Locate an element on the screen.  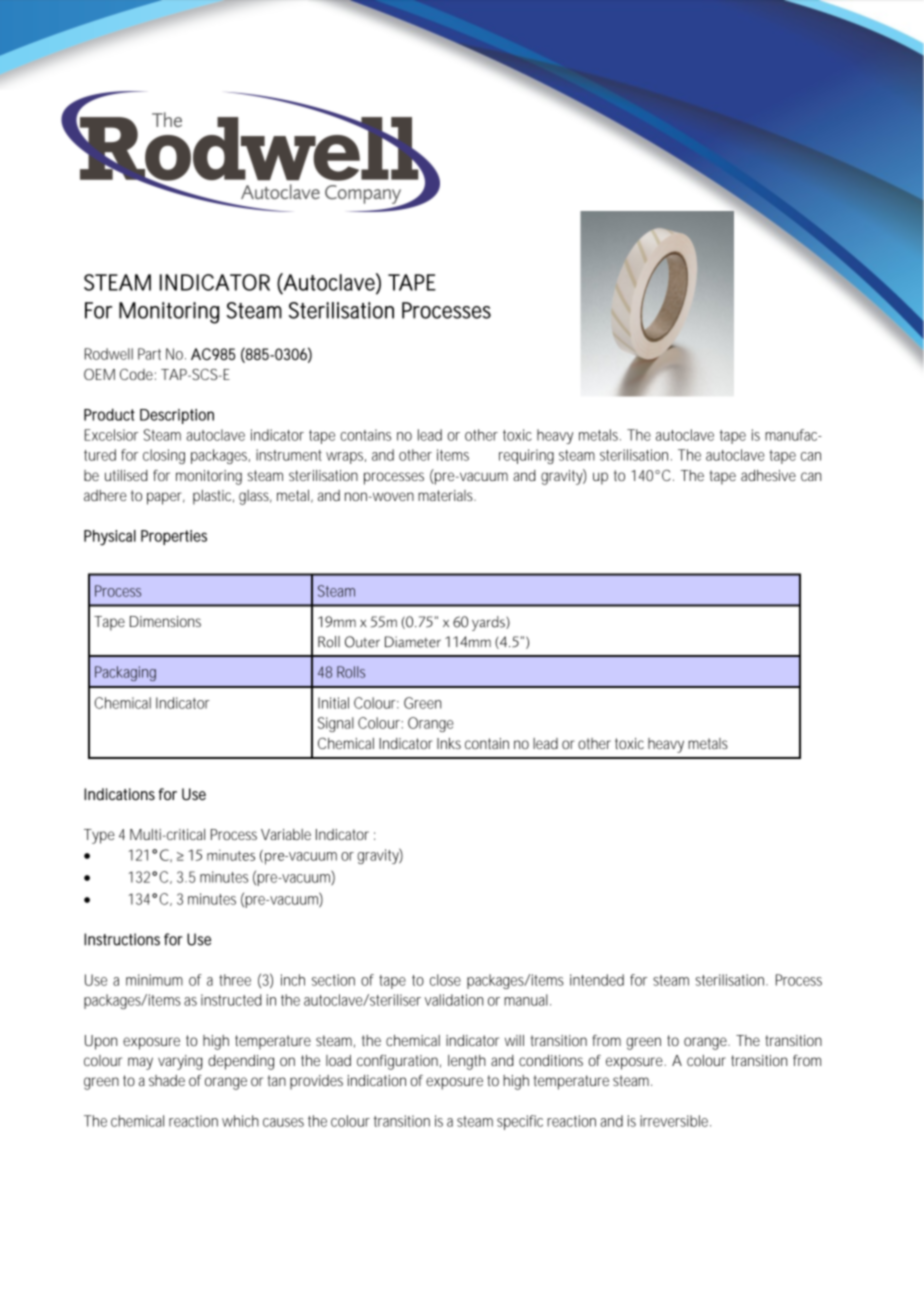
shade is located at coordinates (167, 1080).
